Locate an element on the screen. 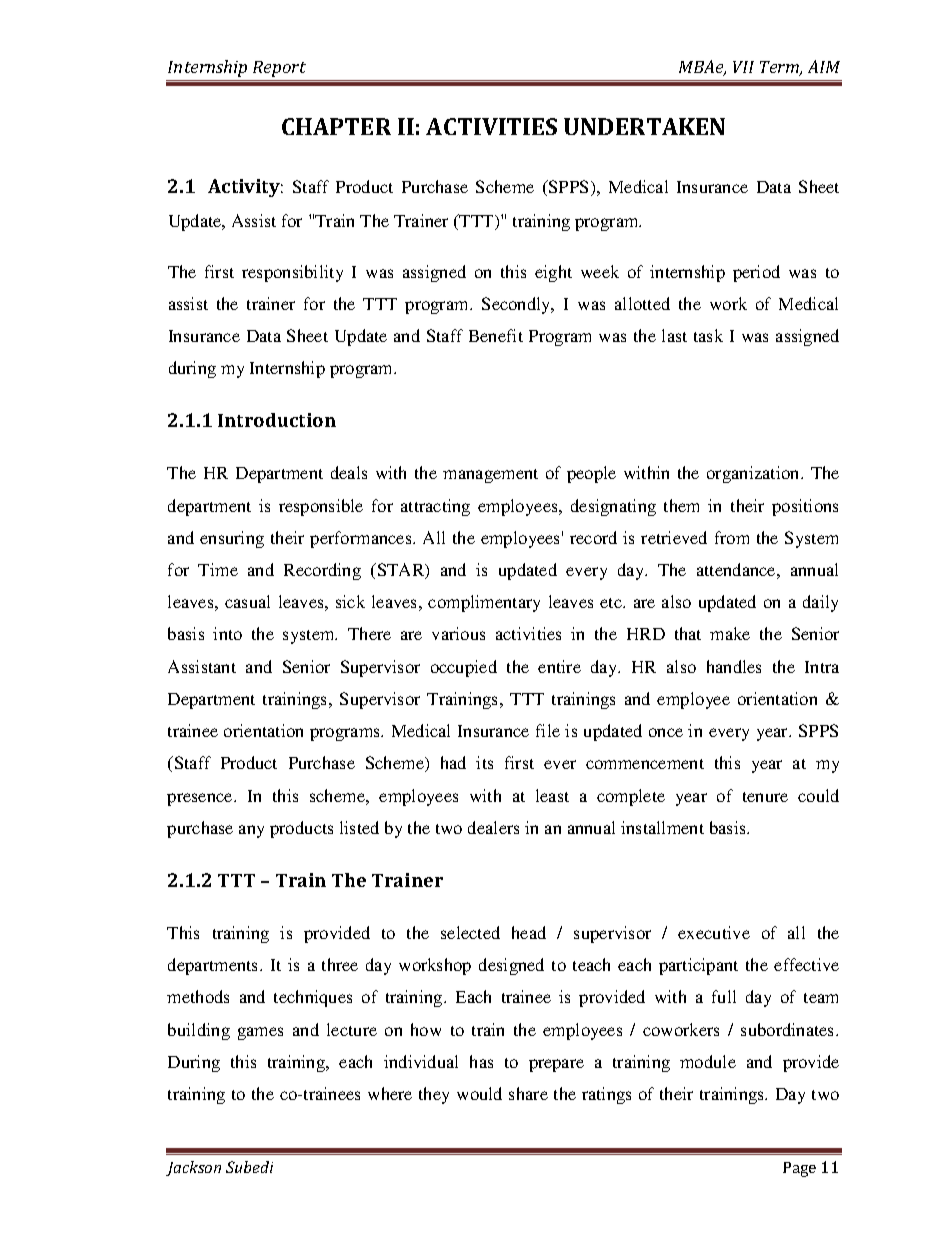 The height and width of the screenshot is (1233, 952). make is located at coordinates (730, 633).
